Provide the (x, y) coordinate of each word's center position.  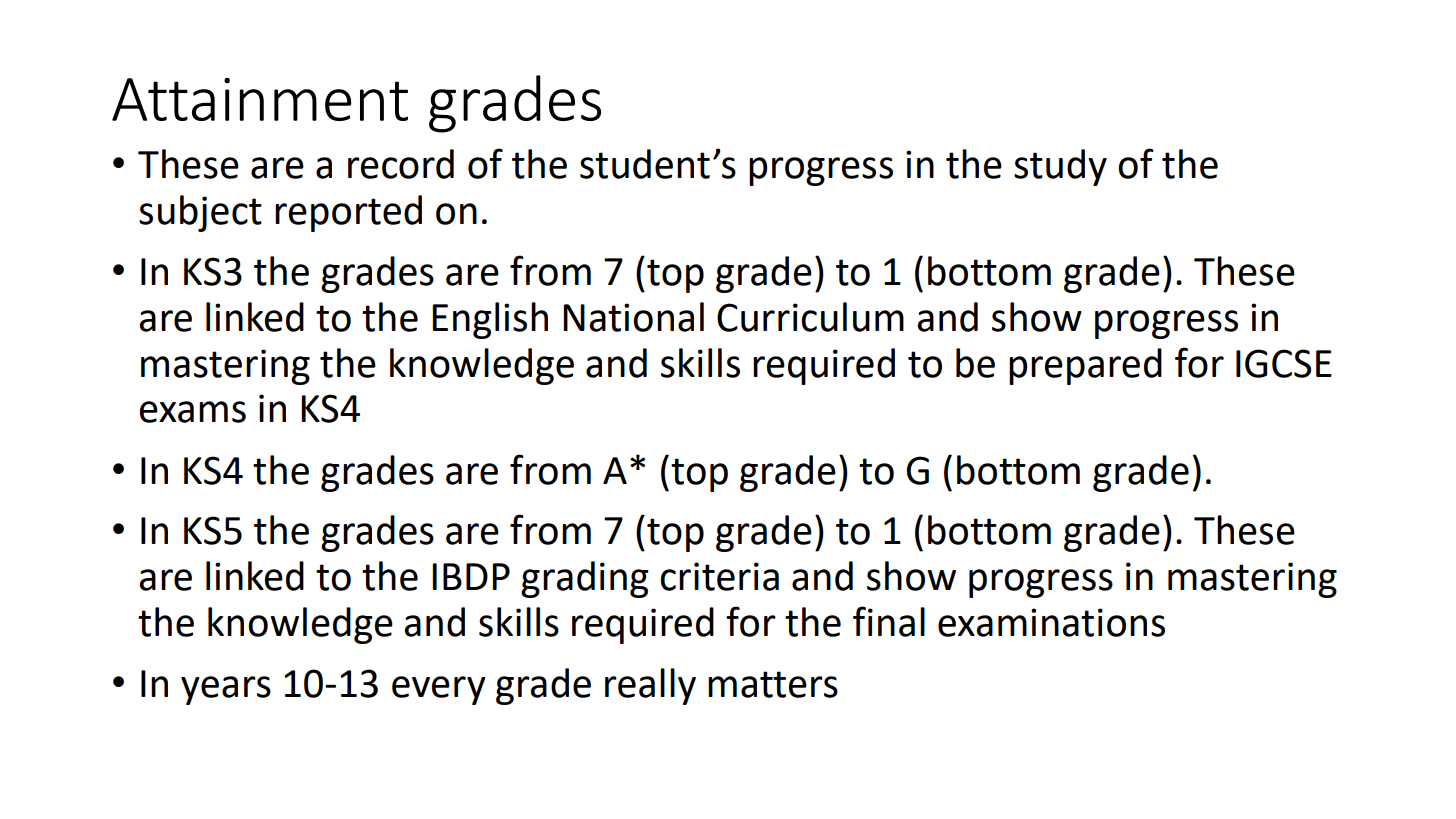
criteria (719, 576)
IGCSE (1284, 363)
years (226, 690)
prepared (1085, 366)
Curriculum (810, 317)
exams (193, 412)
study (1060, 167)
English (490, 320)
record (401, 164)
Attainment (260, 99)
